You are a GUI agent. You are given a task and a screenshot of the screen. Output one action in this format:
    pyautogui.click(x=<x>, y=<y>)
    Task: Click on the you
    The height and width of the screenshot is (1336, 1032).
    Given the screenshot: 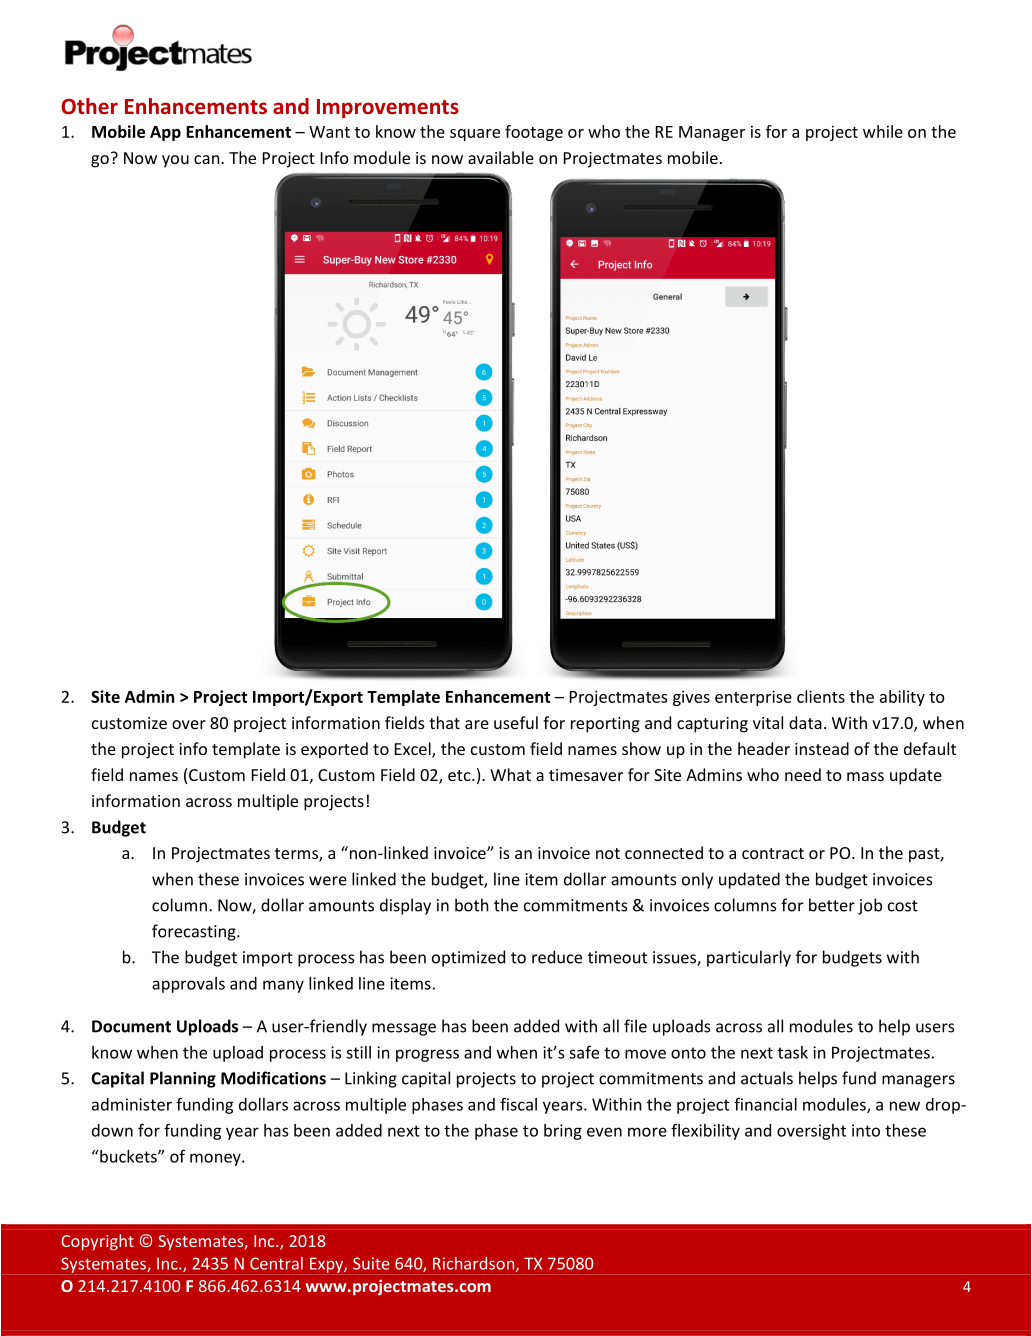 What is the action you would take?
    pyautogui.click(x=175, y=161)
